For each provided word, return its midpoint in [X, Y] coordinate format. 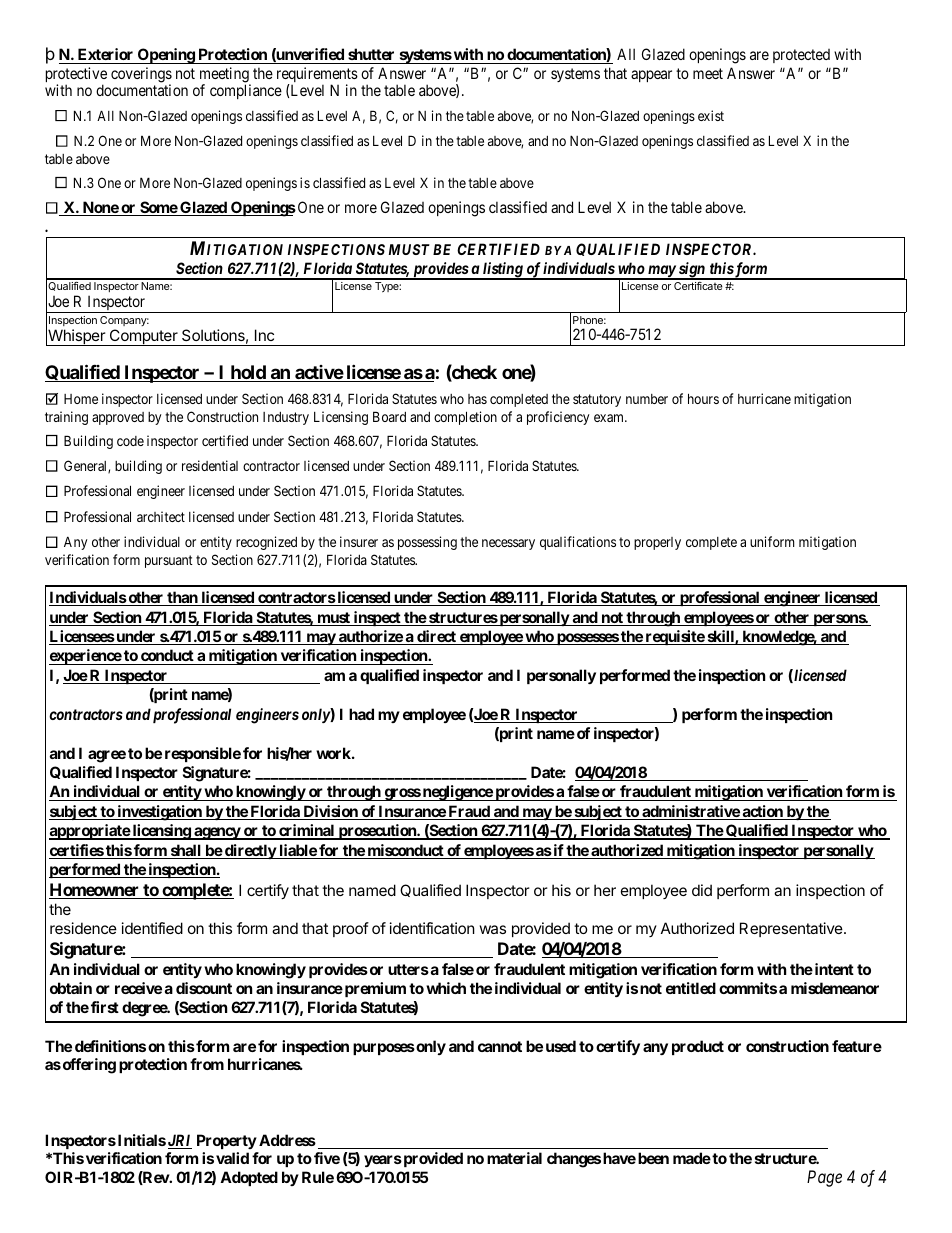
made [692, 1158]
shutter [371, 56]
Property [227, 1141]
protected [801, 56]
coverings [141, 76]
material [514, 1158]
